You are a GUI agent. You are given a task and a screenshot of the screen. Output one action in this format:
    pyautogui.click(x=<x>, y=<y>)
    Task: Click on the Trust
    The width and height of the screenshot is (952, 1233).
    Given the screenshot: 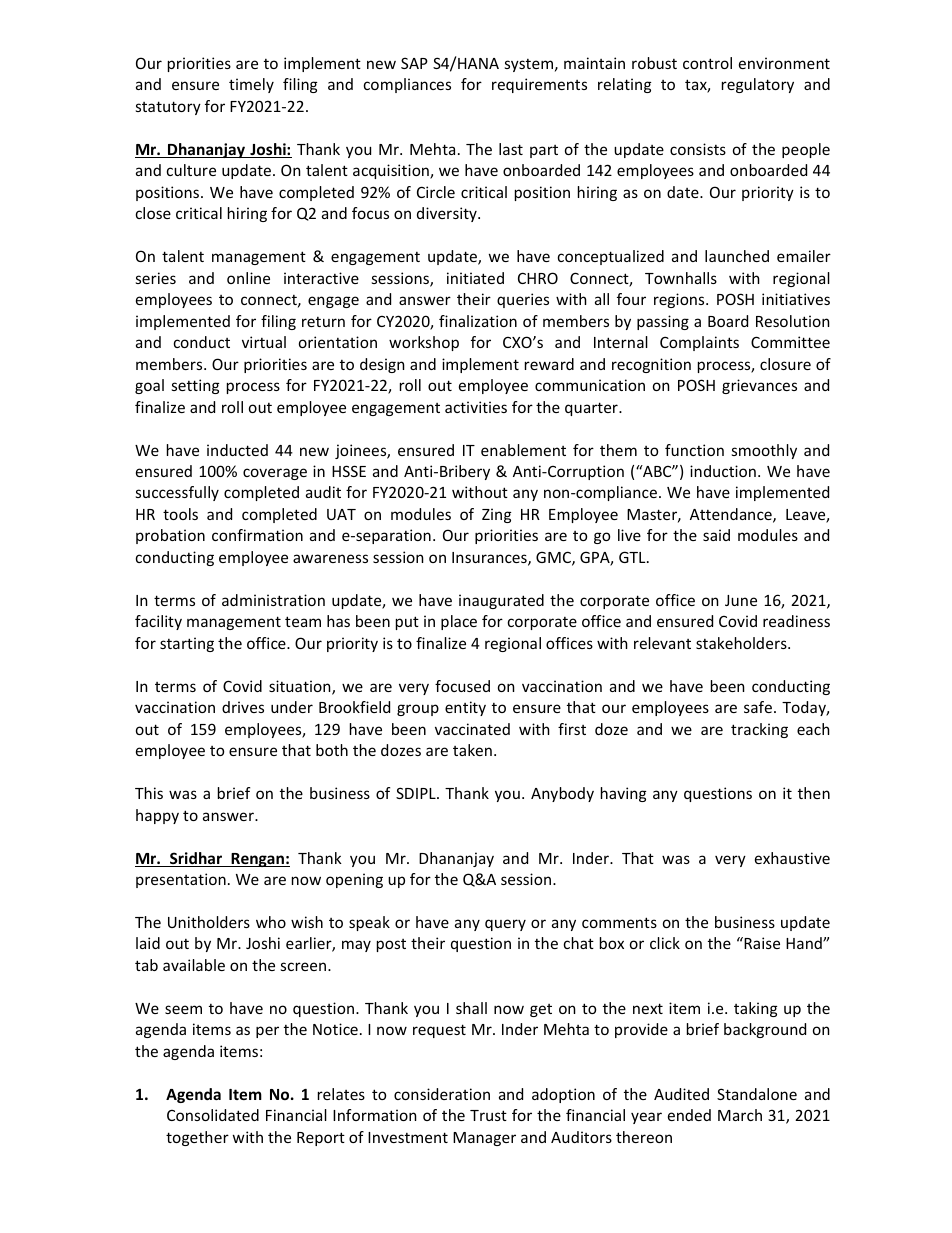 What is the action you would take?
    pyautogui.click(x=488, y=1115)
